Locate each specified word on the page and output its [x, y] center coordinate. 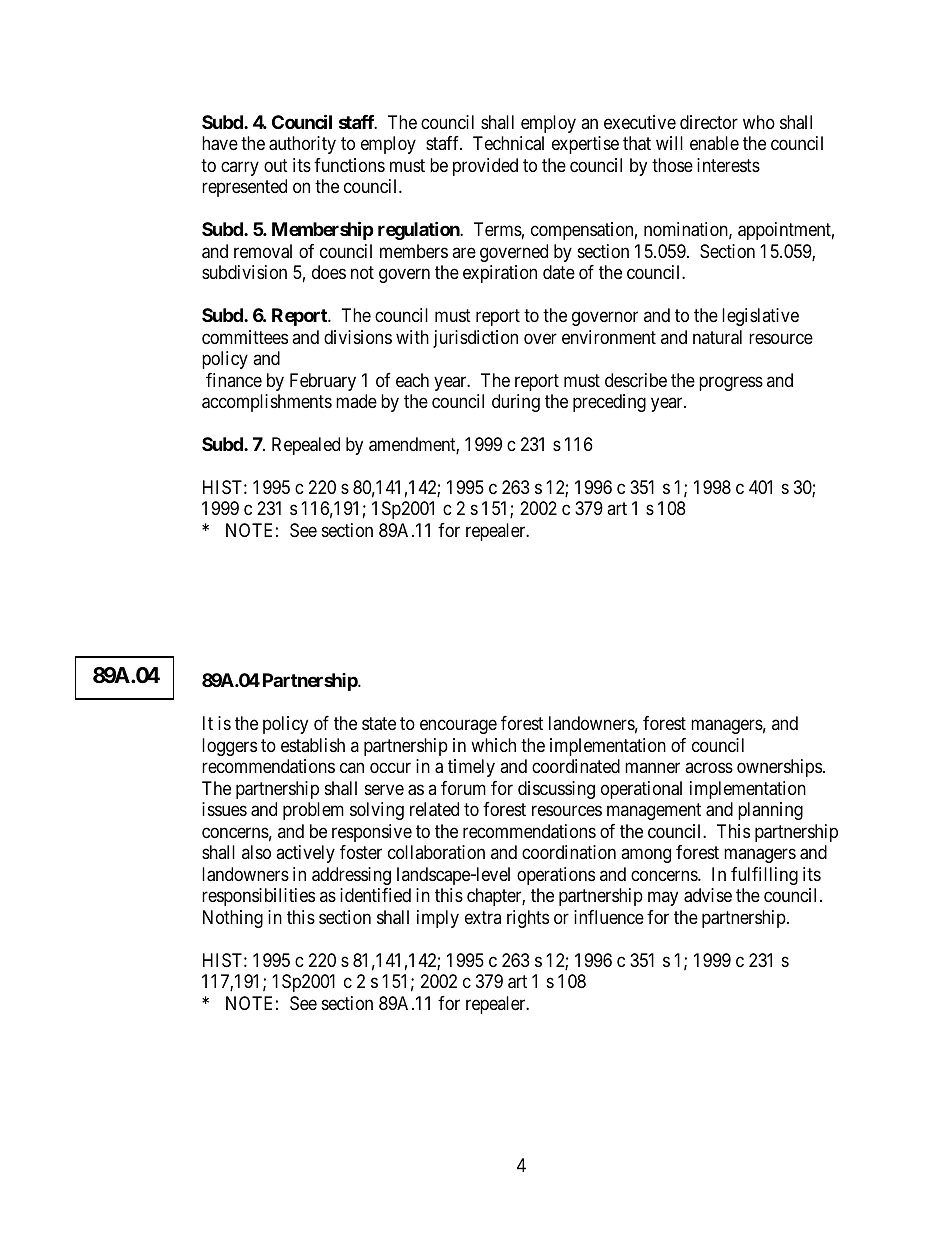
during [516, 403]
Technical [508, 143]
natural [717, 337]
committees [245, 337]
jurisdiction [475, 339]
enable [714, 143]
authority [302, 145]
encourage [458, 727]
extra [483, 917]
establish [313, 745]
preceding [609, 403]
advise [708, 895]
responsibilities [258, 897]
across [709, 768]
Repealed [306, 446]
